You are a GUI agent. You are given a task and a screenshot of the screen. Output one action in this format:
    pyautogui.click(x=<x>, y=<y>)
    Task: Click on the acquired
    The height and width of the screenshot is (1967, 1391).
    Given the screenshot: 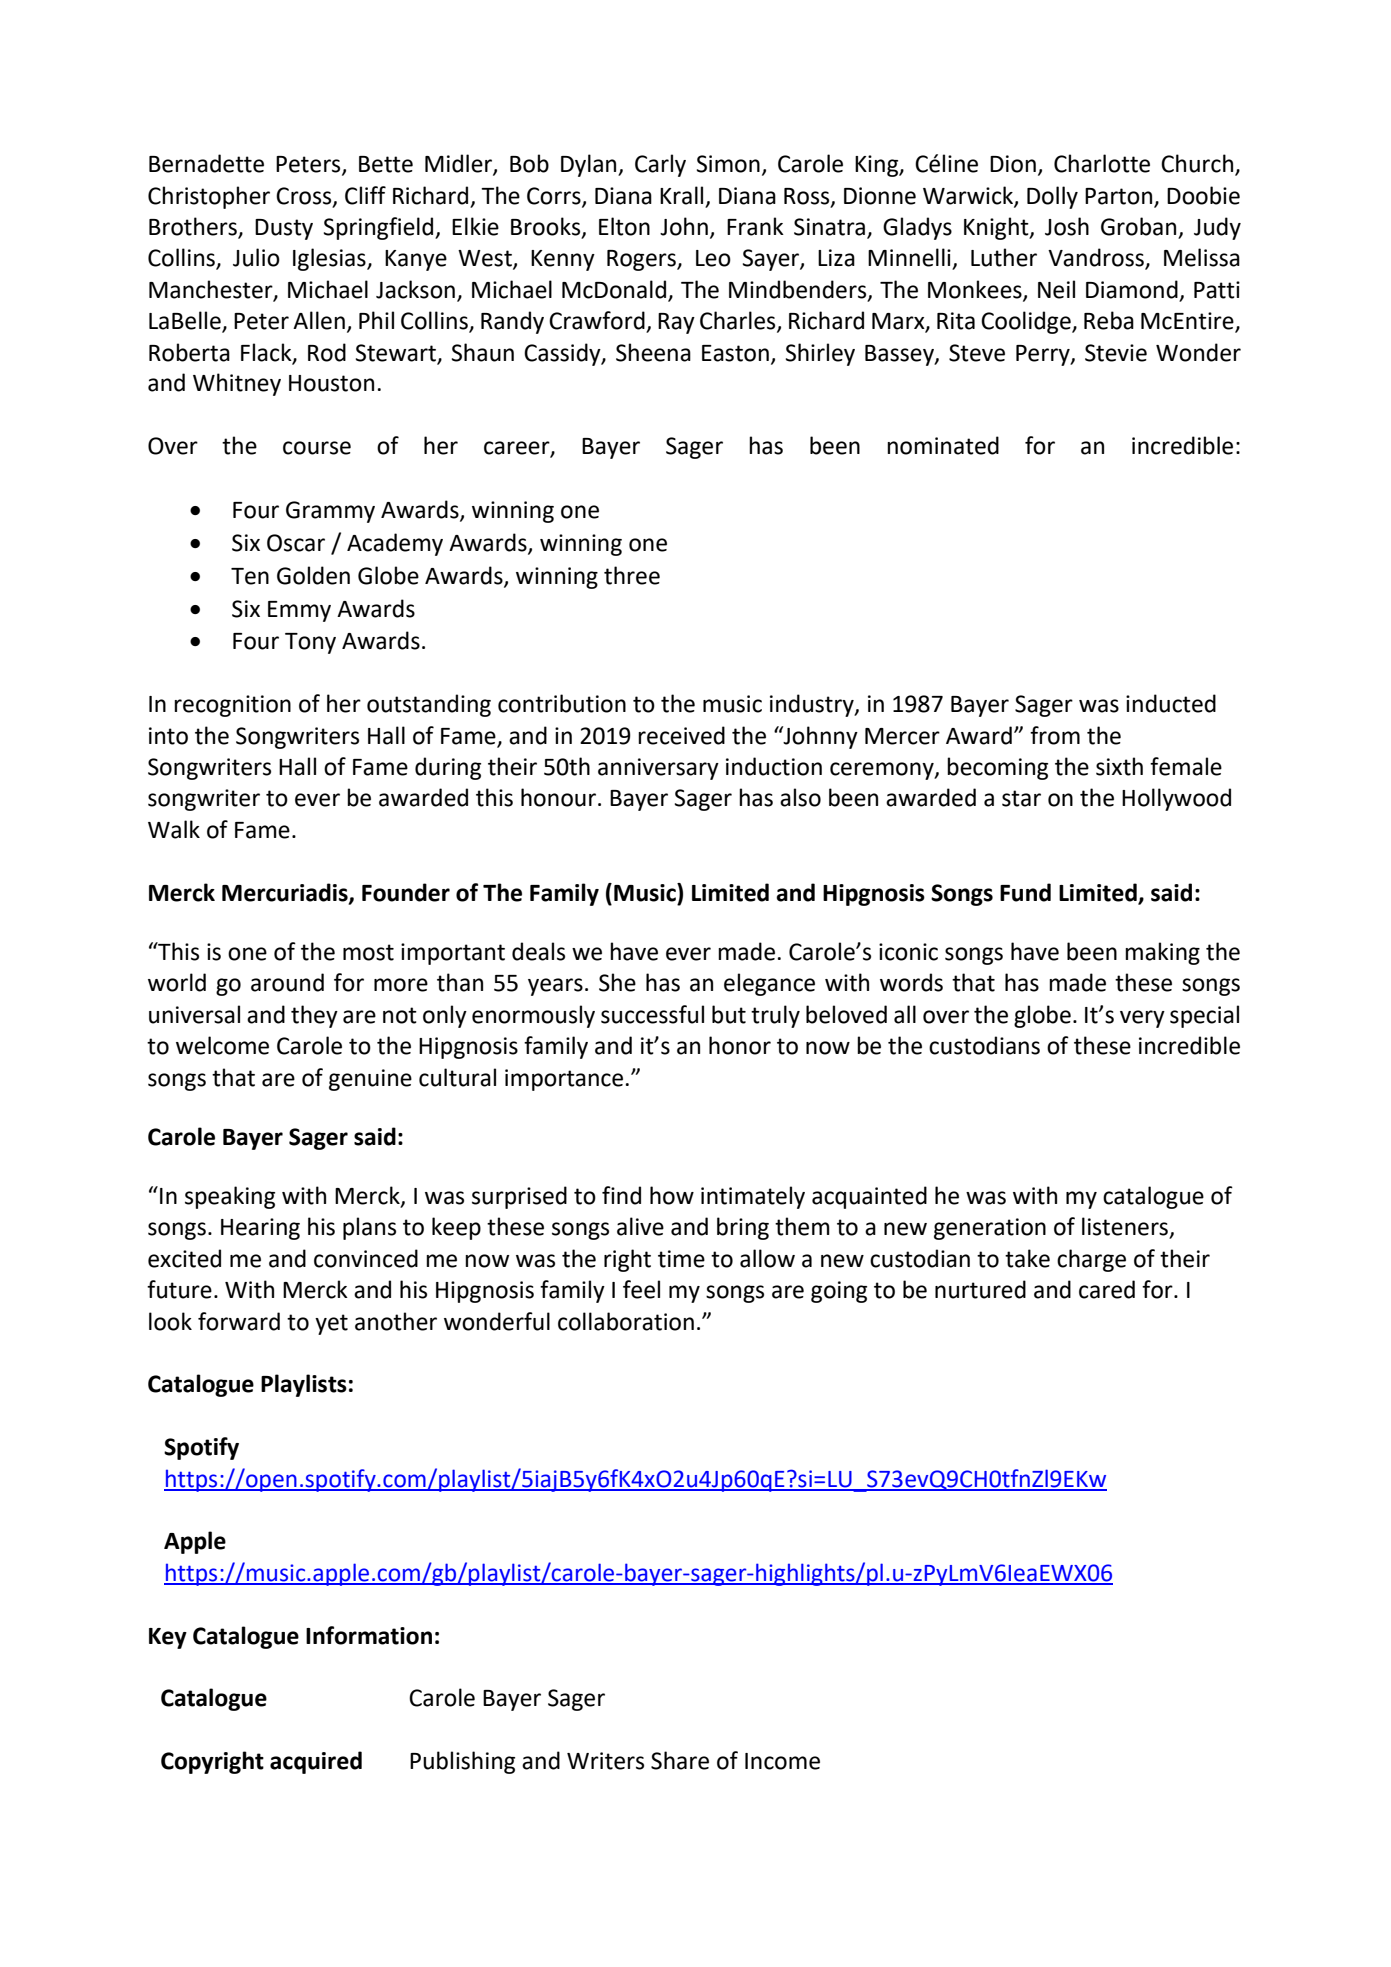 What is the action you would take?
    pyautogui.click(x=316, y=1762)
